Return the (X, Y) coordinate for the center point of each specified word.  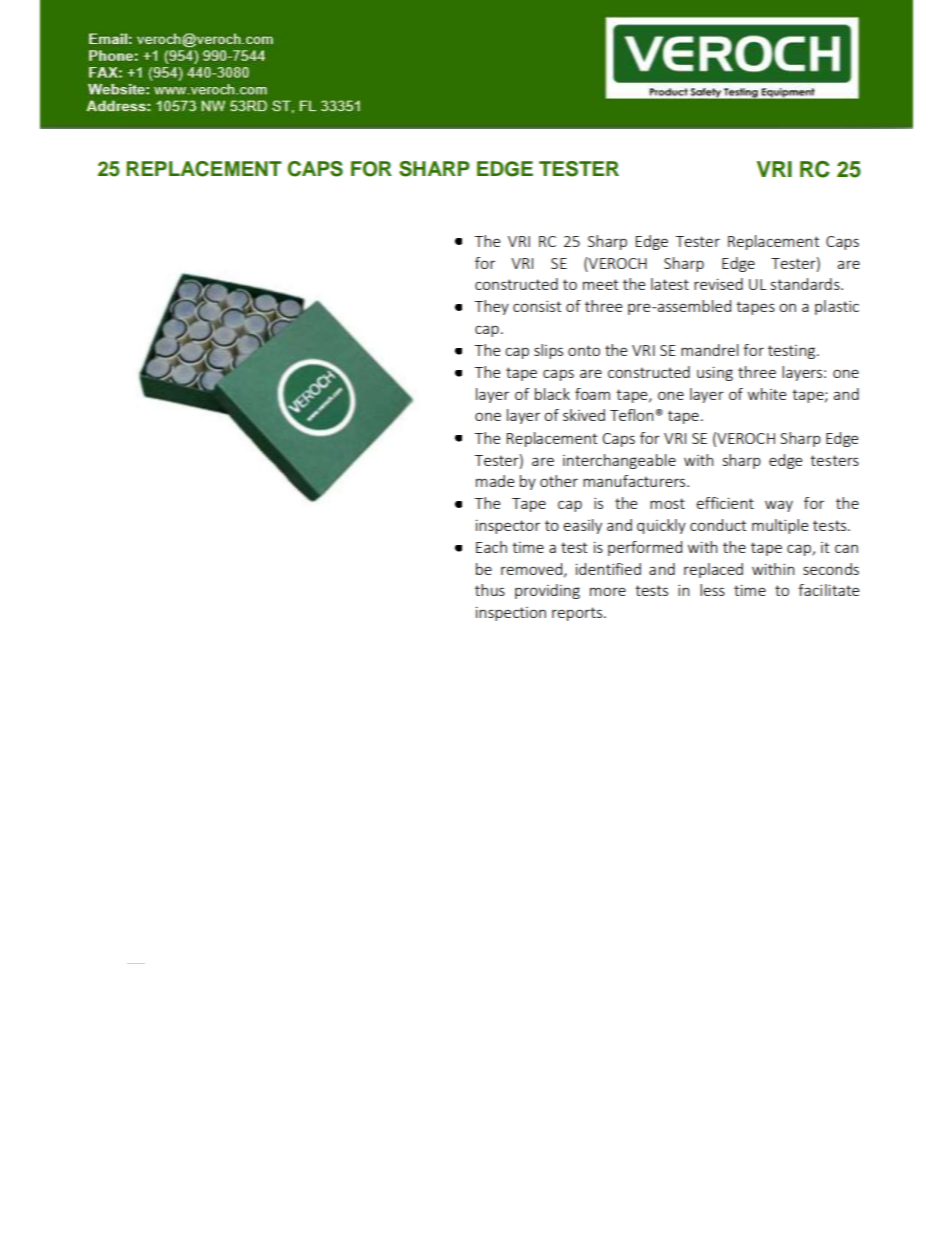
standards (806, 284)
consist (537, 306)
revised (718, 284)
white (767, 394)
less (712, 590)
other (559, 481)
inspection (511, 614)
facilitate (828, 590)
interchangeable (619, 461)
